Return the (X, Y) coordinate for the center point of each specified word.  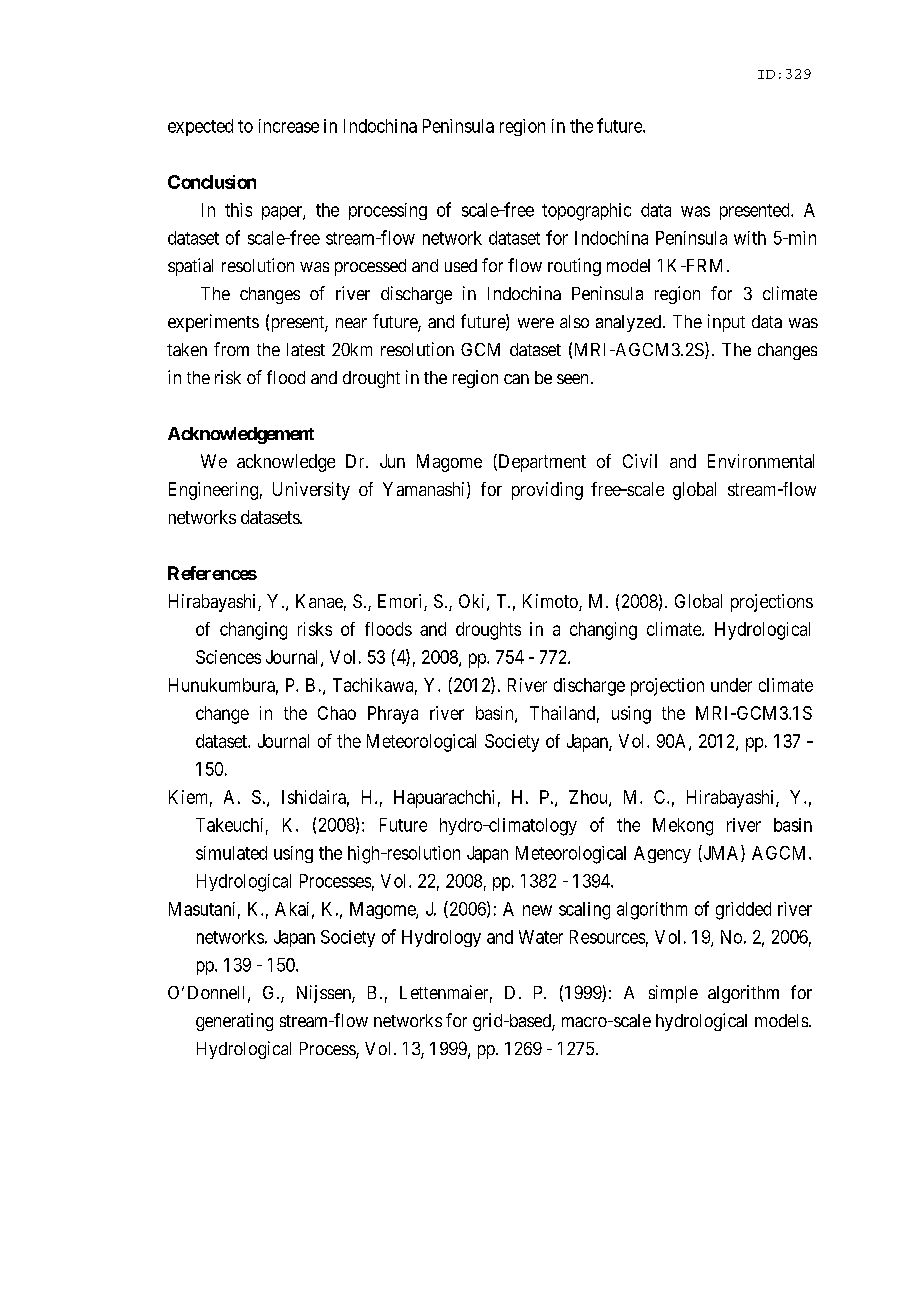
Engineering (213, 491)
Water (541, 937)
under (731, 685)
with (750, 238)
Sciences (228, 657)
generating (234, 1022)
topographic (586, 212)
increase (289, 126)
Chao (337, 713)
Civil (640, 461)
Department (541, 463)
